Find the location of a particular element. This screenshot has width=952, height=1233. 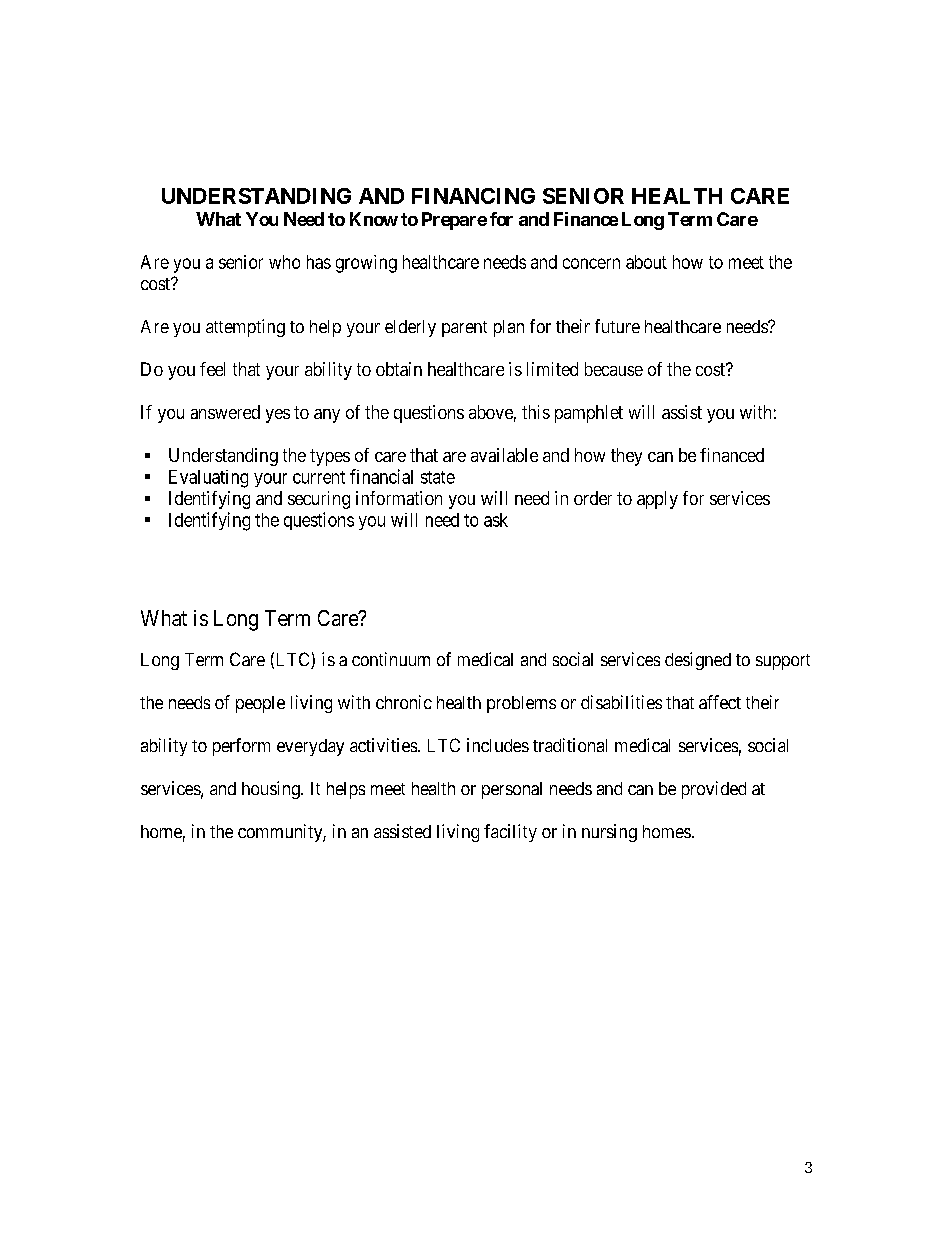

about is located at coordinates (646, 262).
